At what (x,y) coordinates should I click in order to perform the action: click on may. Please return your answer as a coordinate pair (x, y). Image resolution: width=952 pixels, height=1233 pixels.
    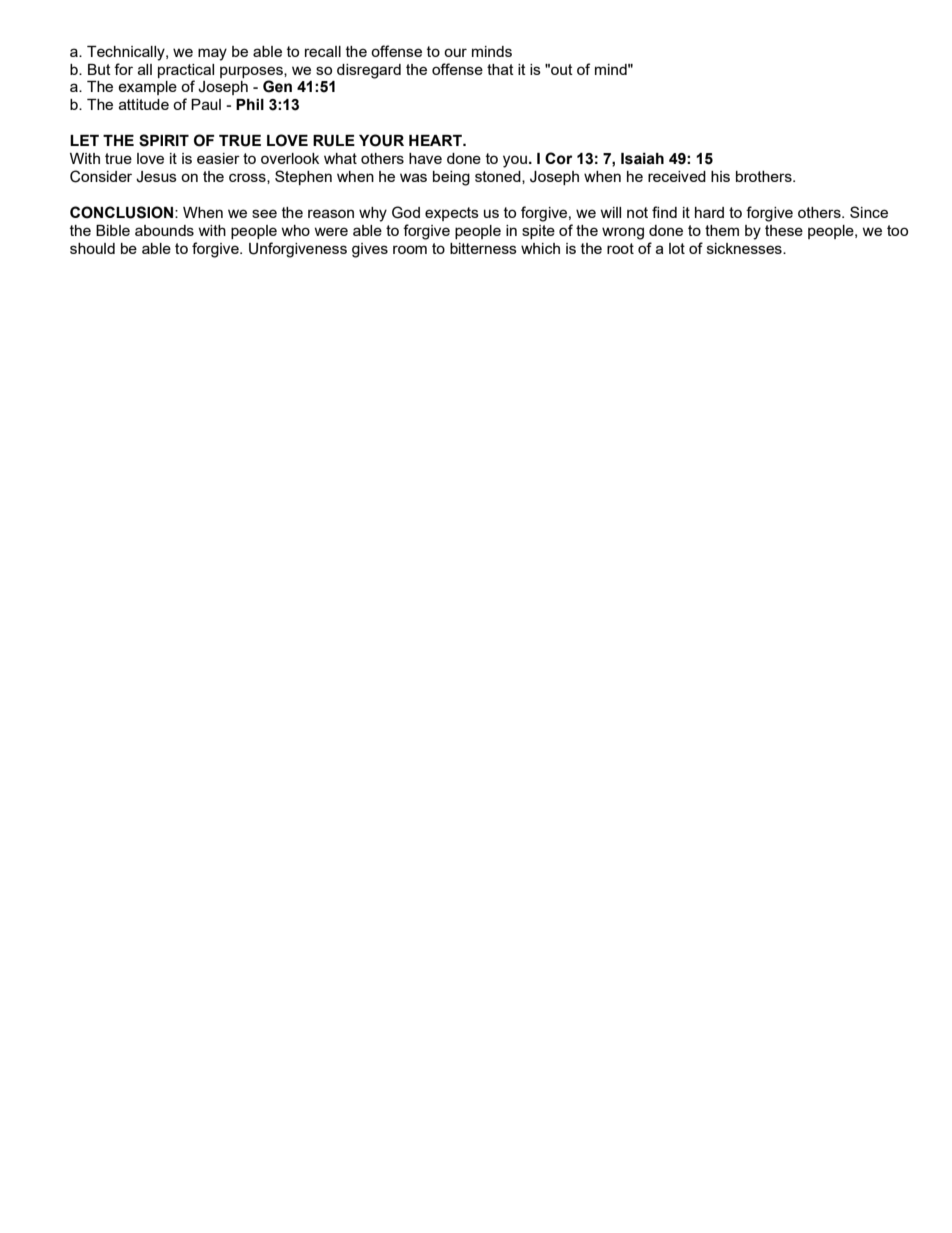
    Looking at the image, I should click on (212, 54).
